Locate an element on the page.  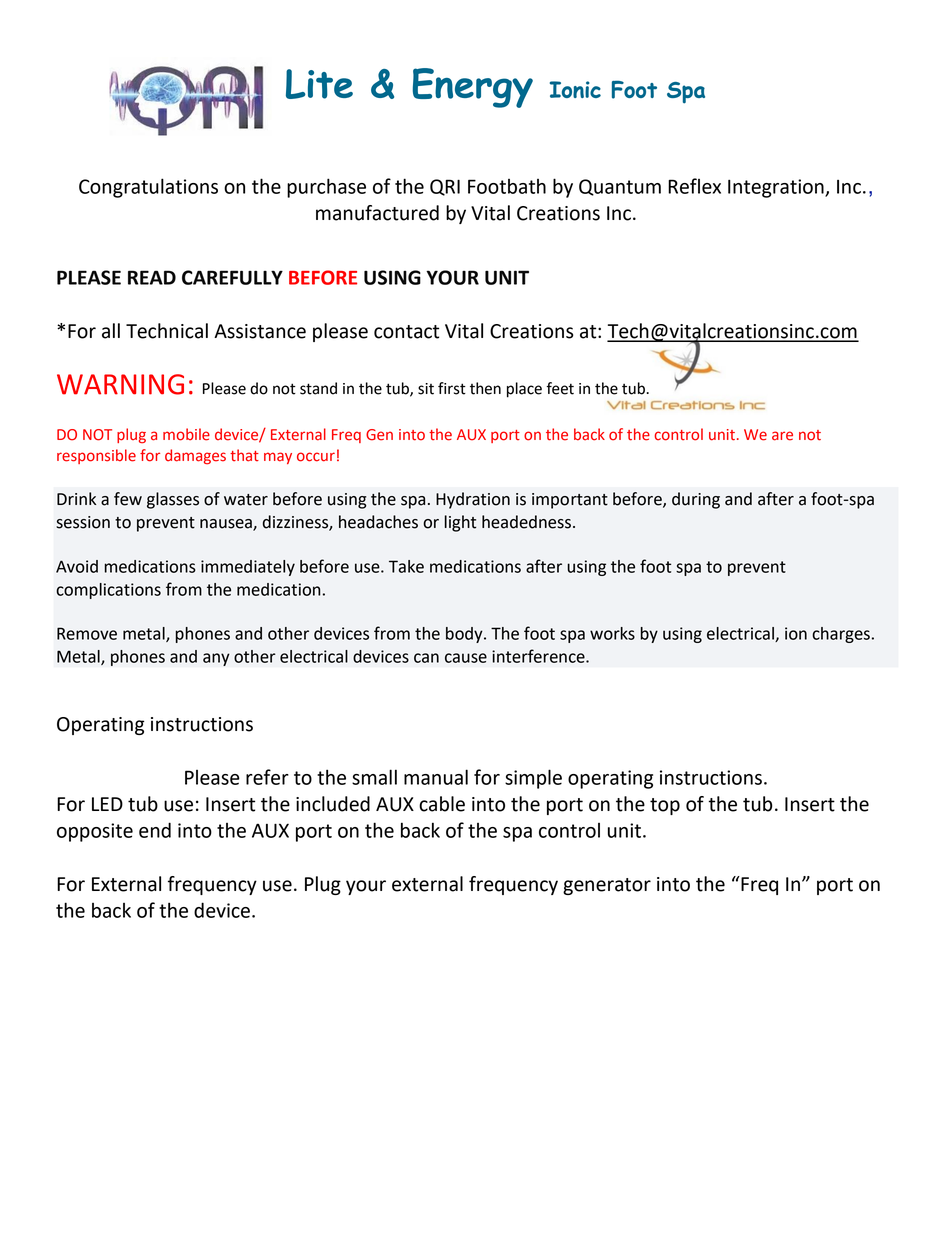
cable is located at coordinates (442, 804).
